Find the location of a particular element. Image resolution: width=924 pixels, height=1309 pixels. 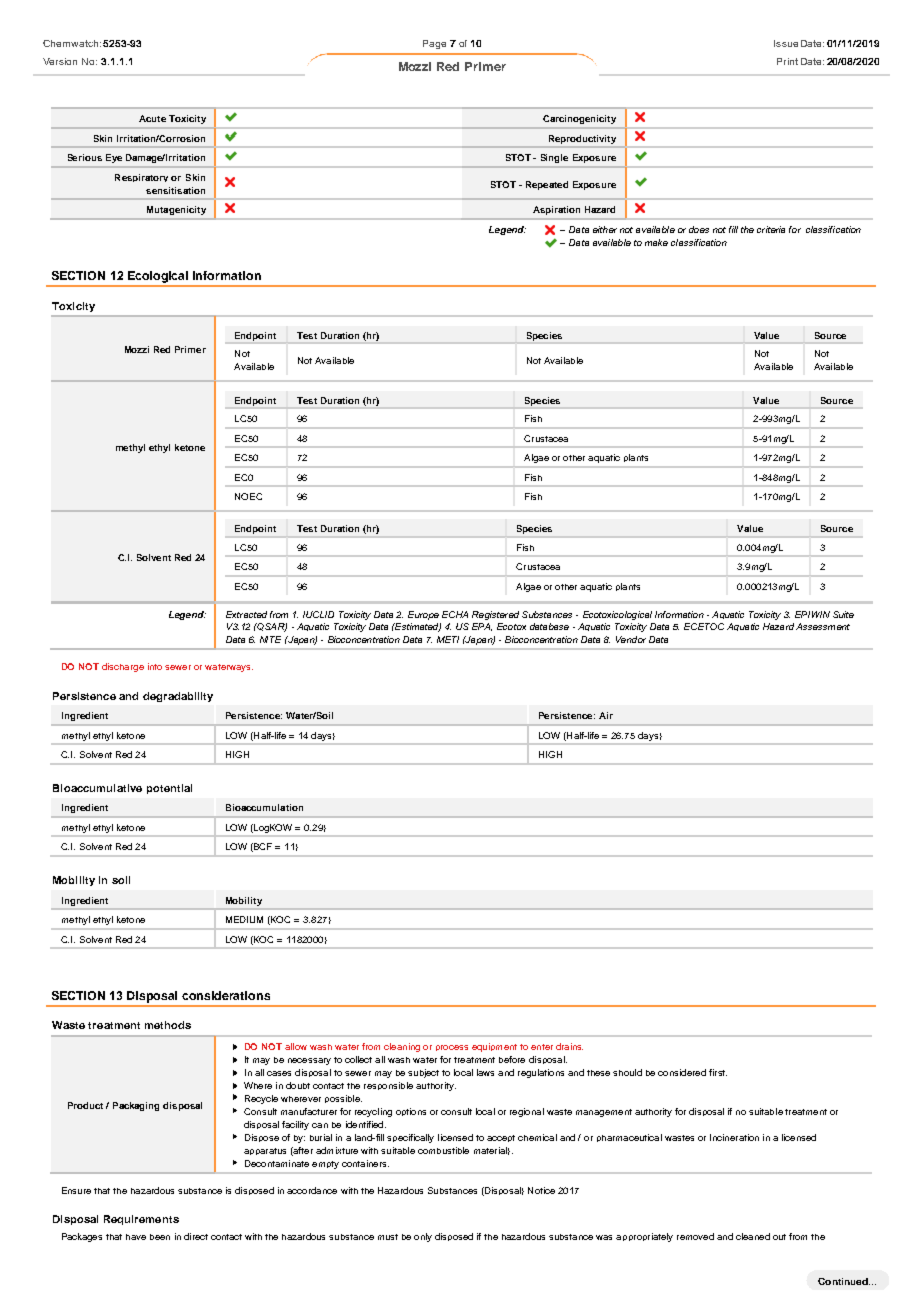

only is located at coordinates (423, 1237).
